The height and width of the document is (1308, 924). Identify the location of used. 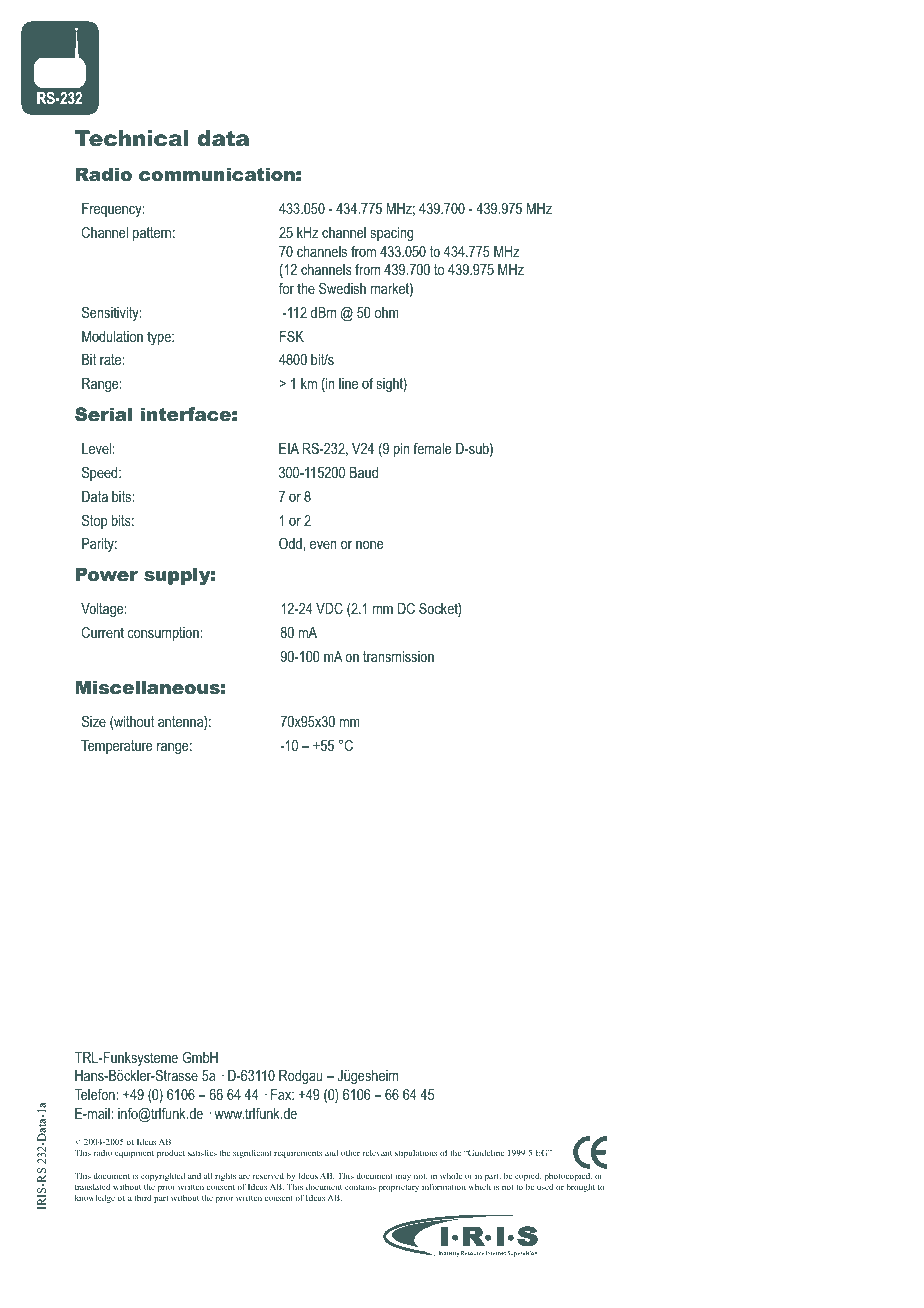
(545, 1186).
